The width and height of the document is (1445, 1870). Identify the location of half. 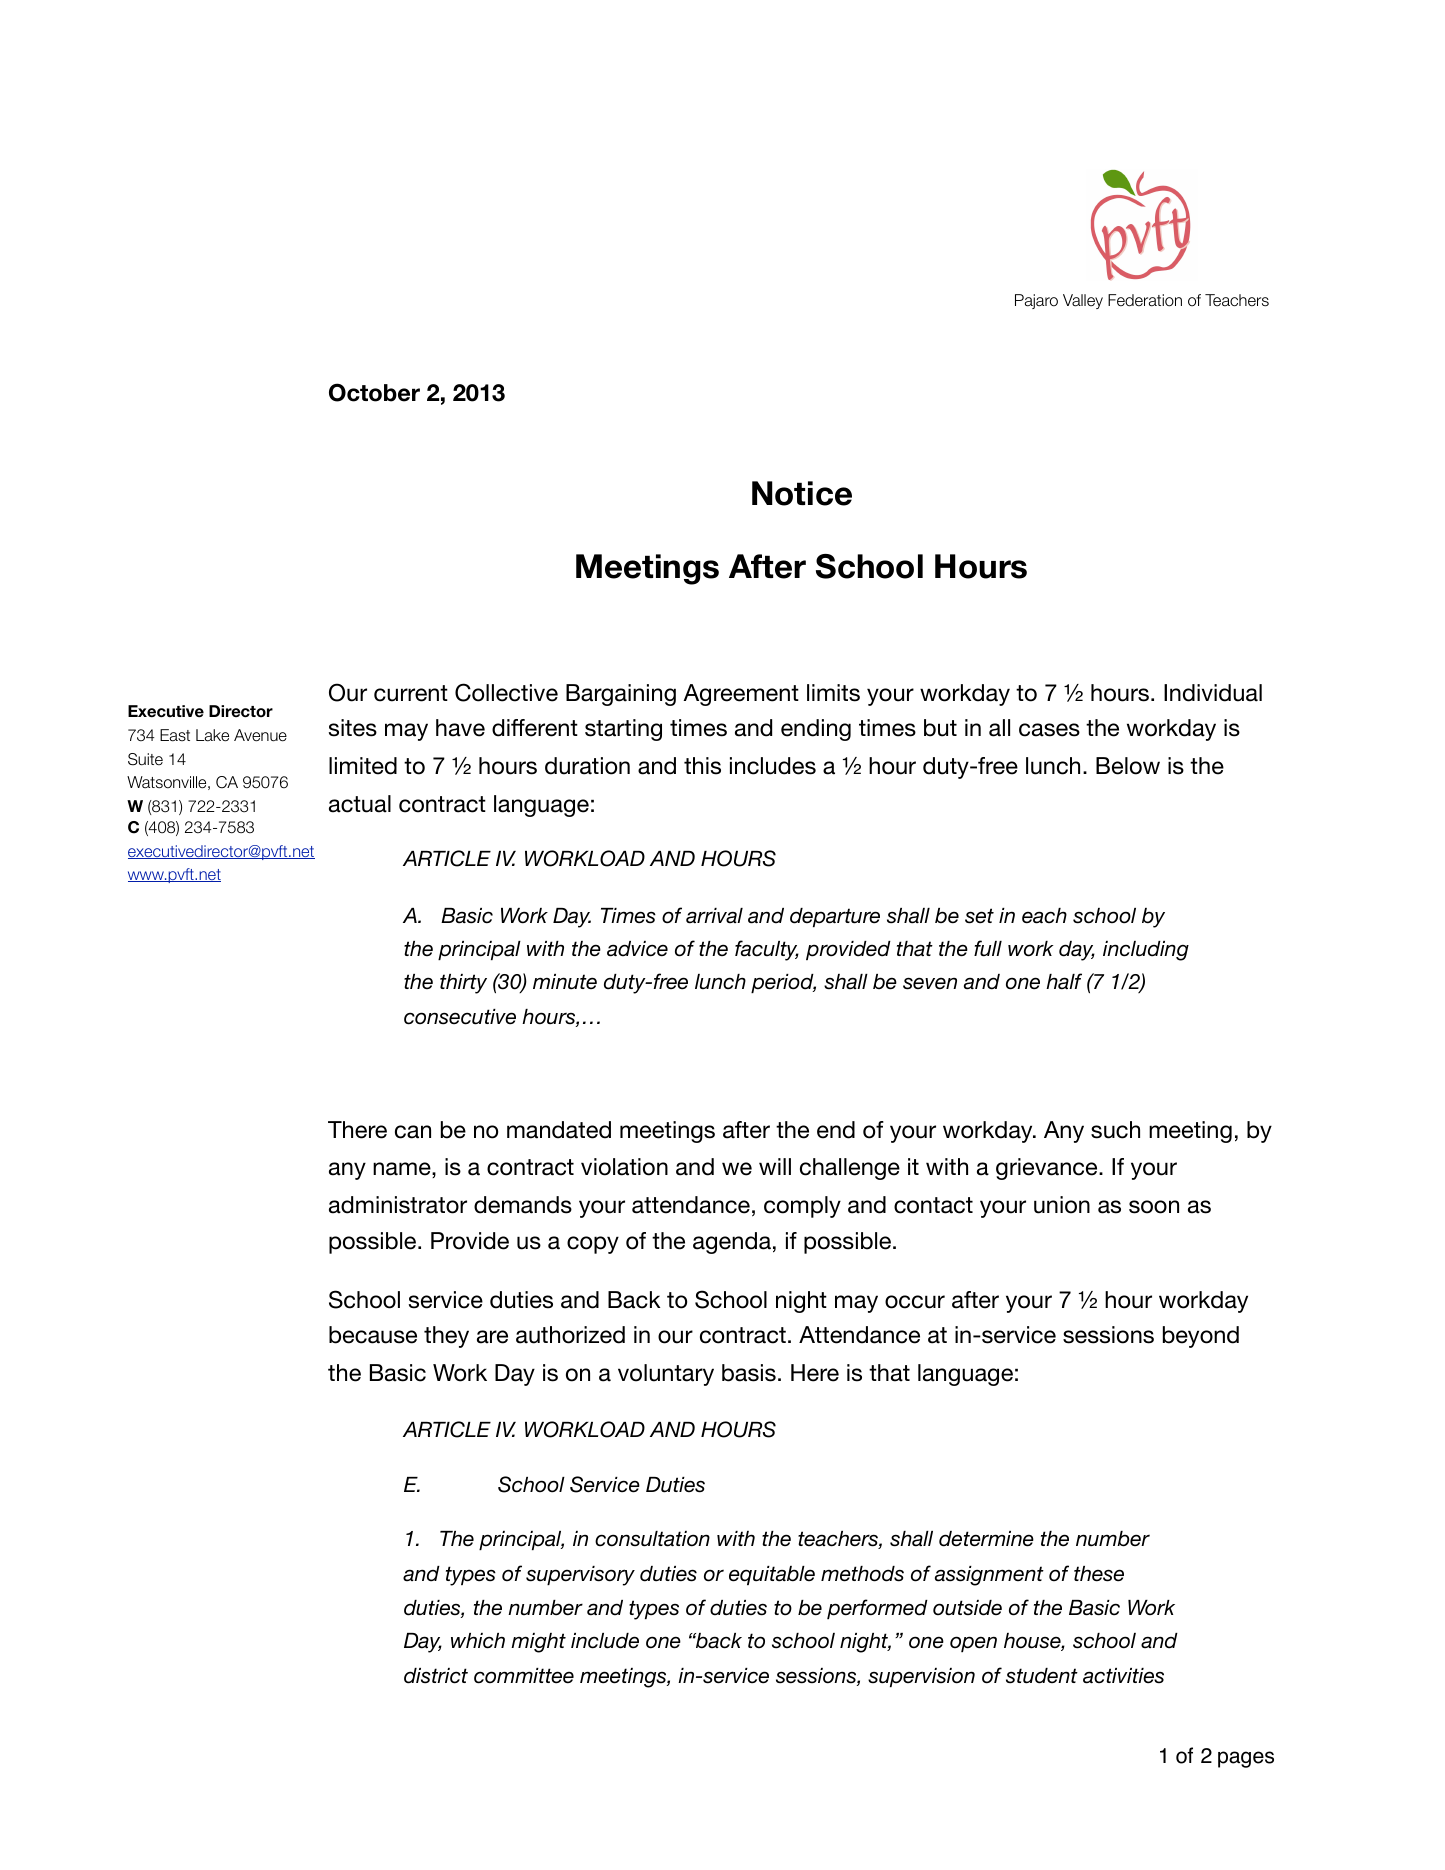
(1064, 981).
